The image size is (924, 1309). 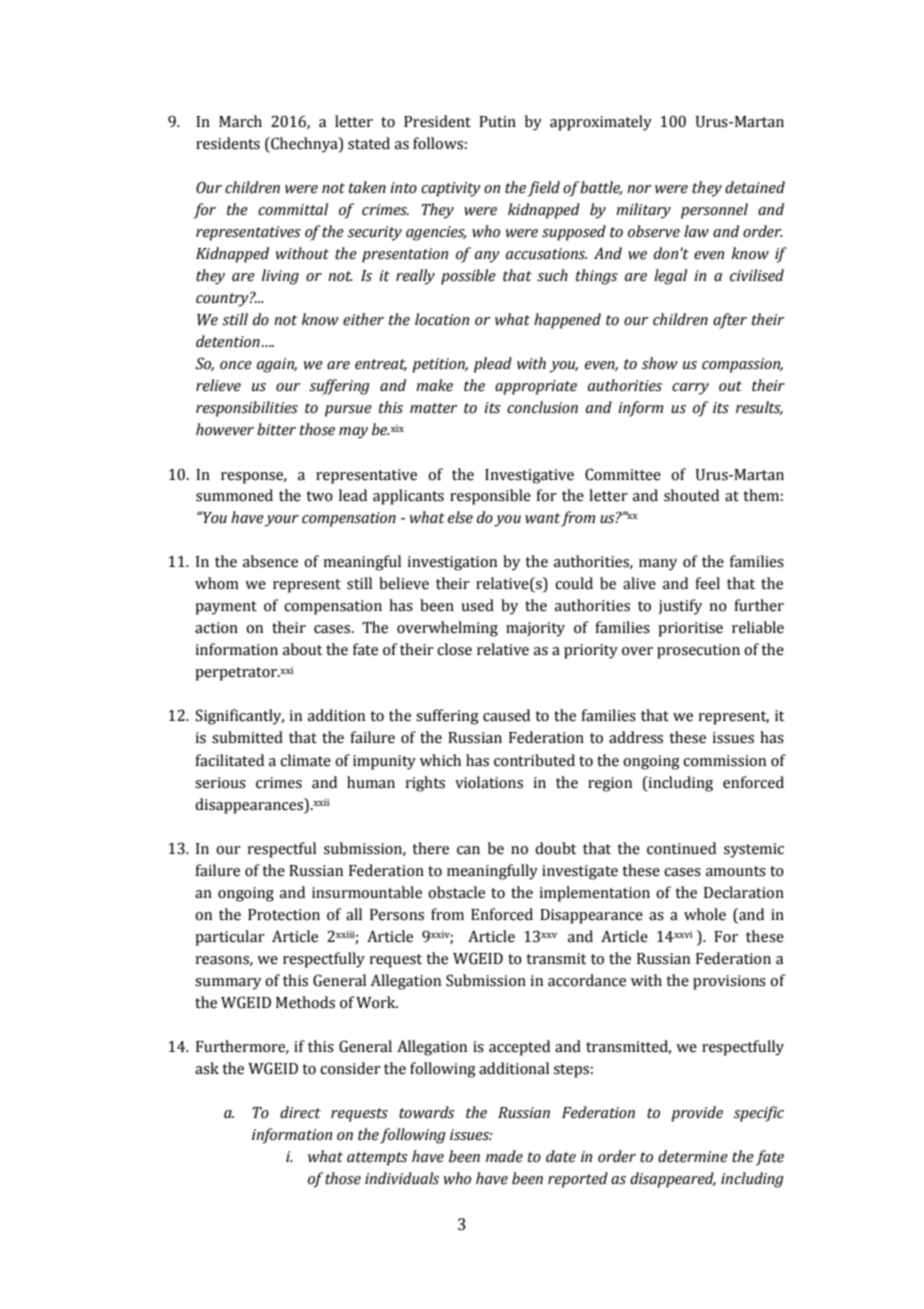 I want to click on your, so click(x=282, y=521).
